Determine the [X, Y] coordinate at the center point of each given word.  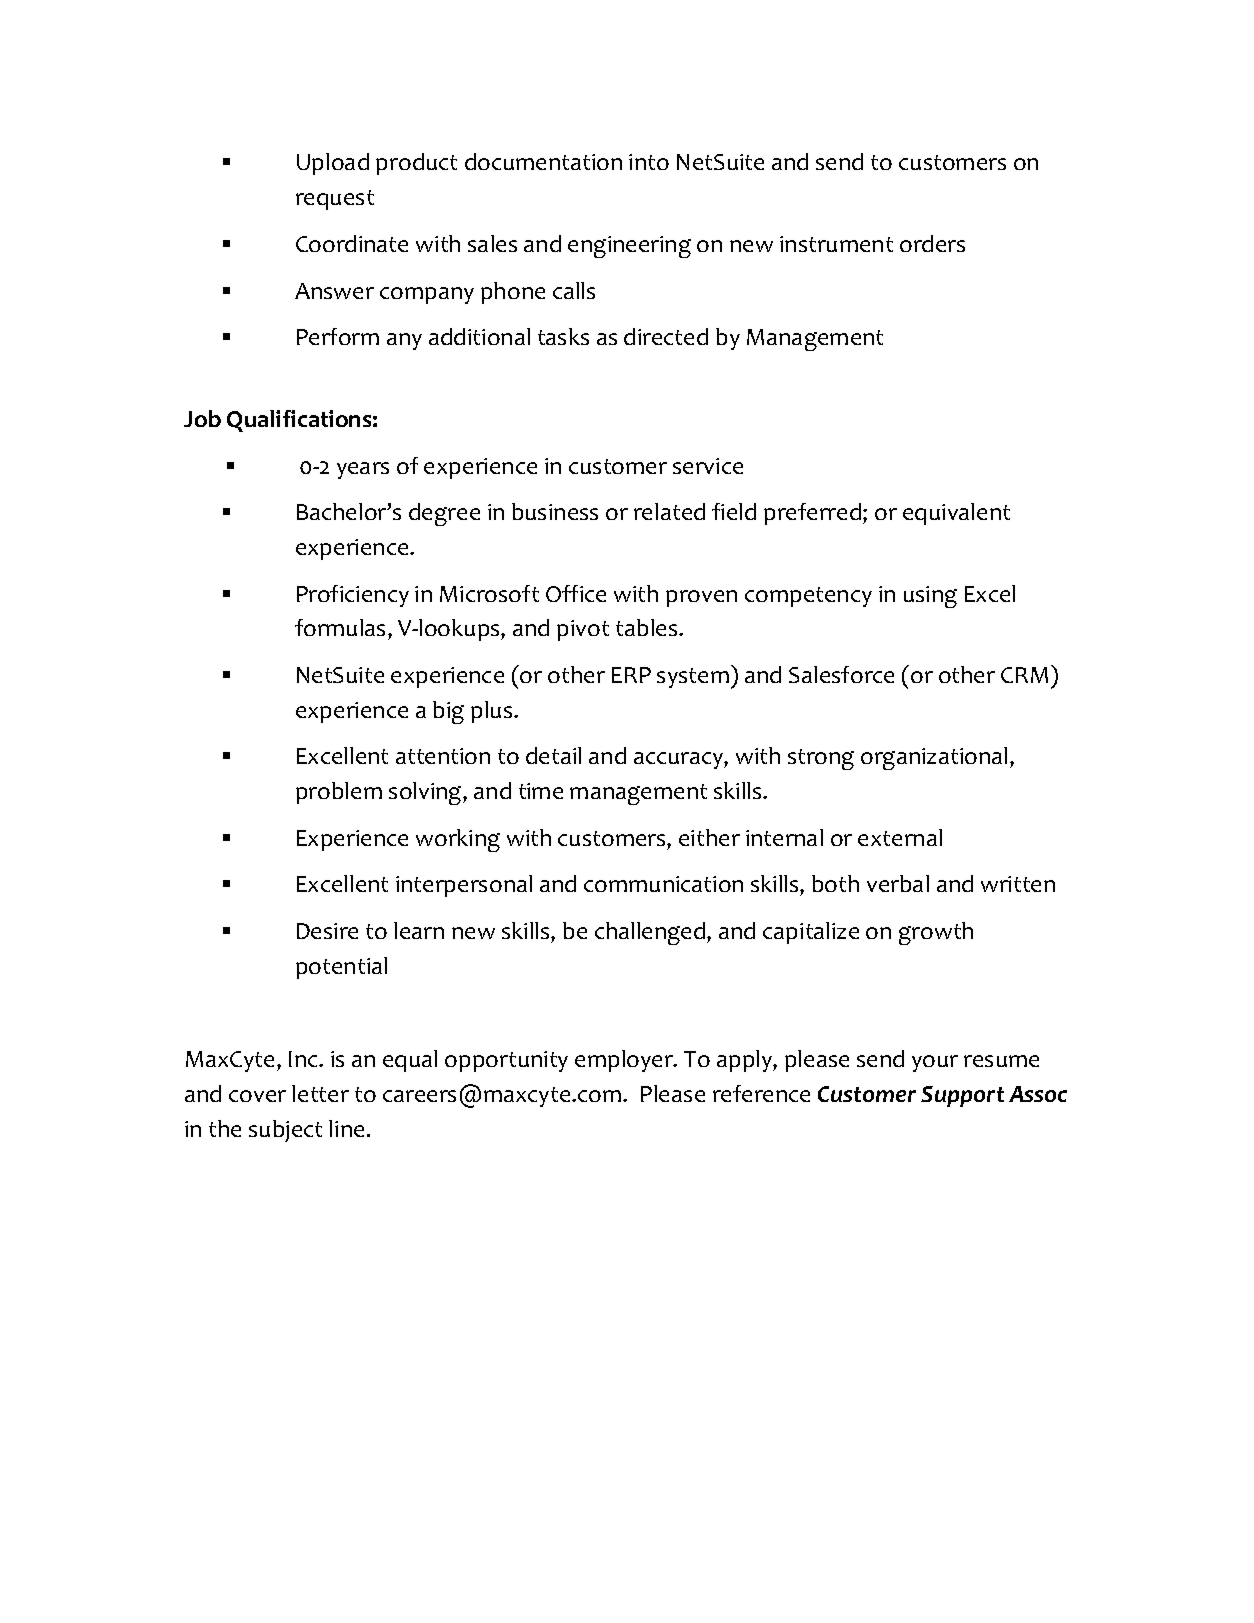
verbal [898, 883]
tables [648, 627]
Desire [327, 931]
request [335, 200]
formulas [342, 629]
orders [932, 243]
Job [202, 418]
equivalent [956, 514]
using [930, 597]
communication [663, 884]
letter [320, 1093]
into [649, 162]
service [708, 466]
